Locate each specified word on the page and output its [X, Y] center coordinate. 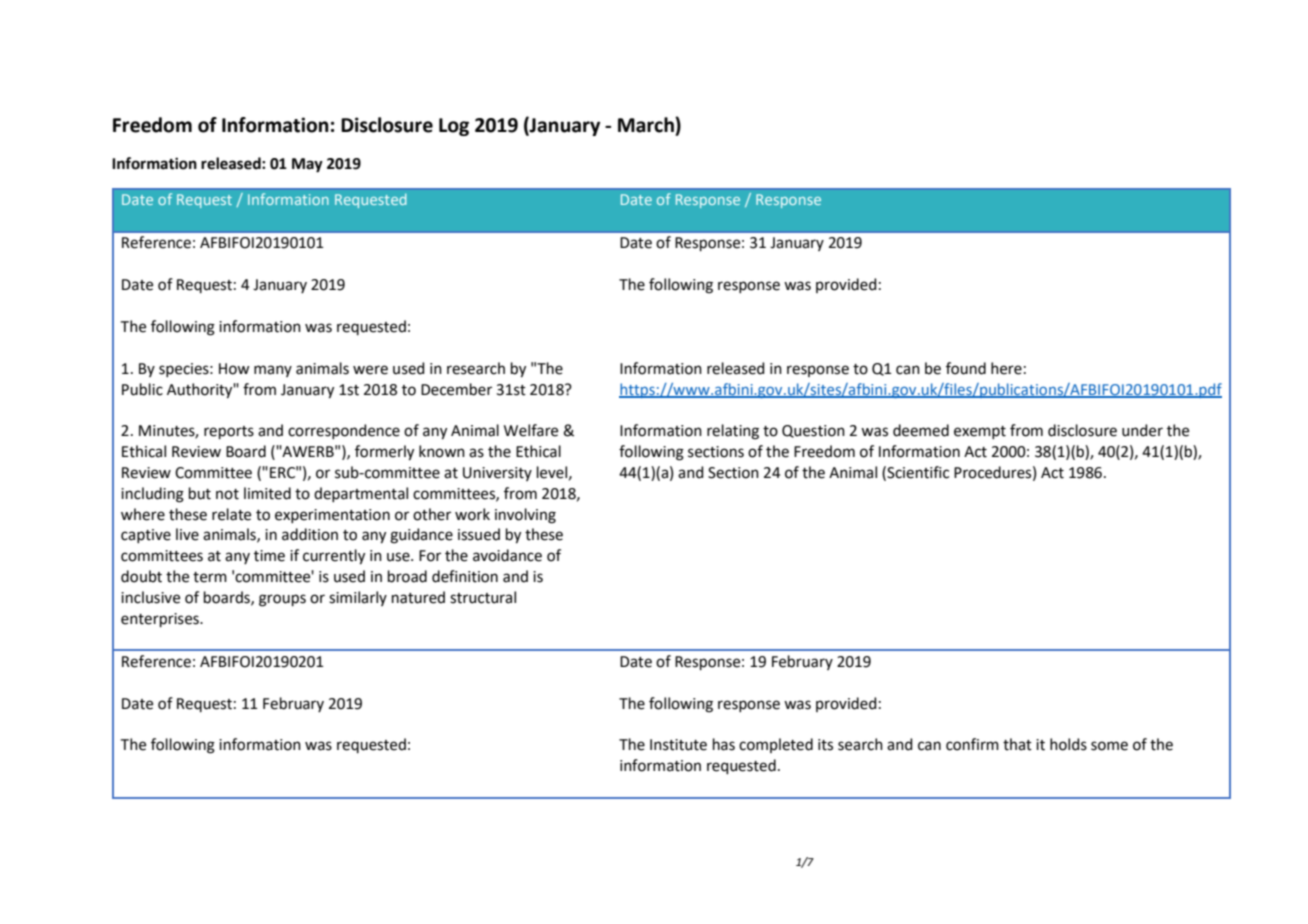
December [456, 389]
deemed [921, 430]
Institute [678, 745]
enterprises [161, 620]
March [647, 125]
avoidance [507, 555]
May [307, 165]
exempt [980, 432]
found [966, 368]
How [234, 369]
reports [229, 432]
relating [733, 432]
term [210, 577]
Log [454, 127]
